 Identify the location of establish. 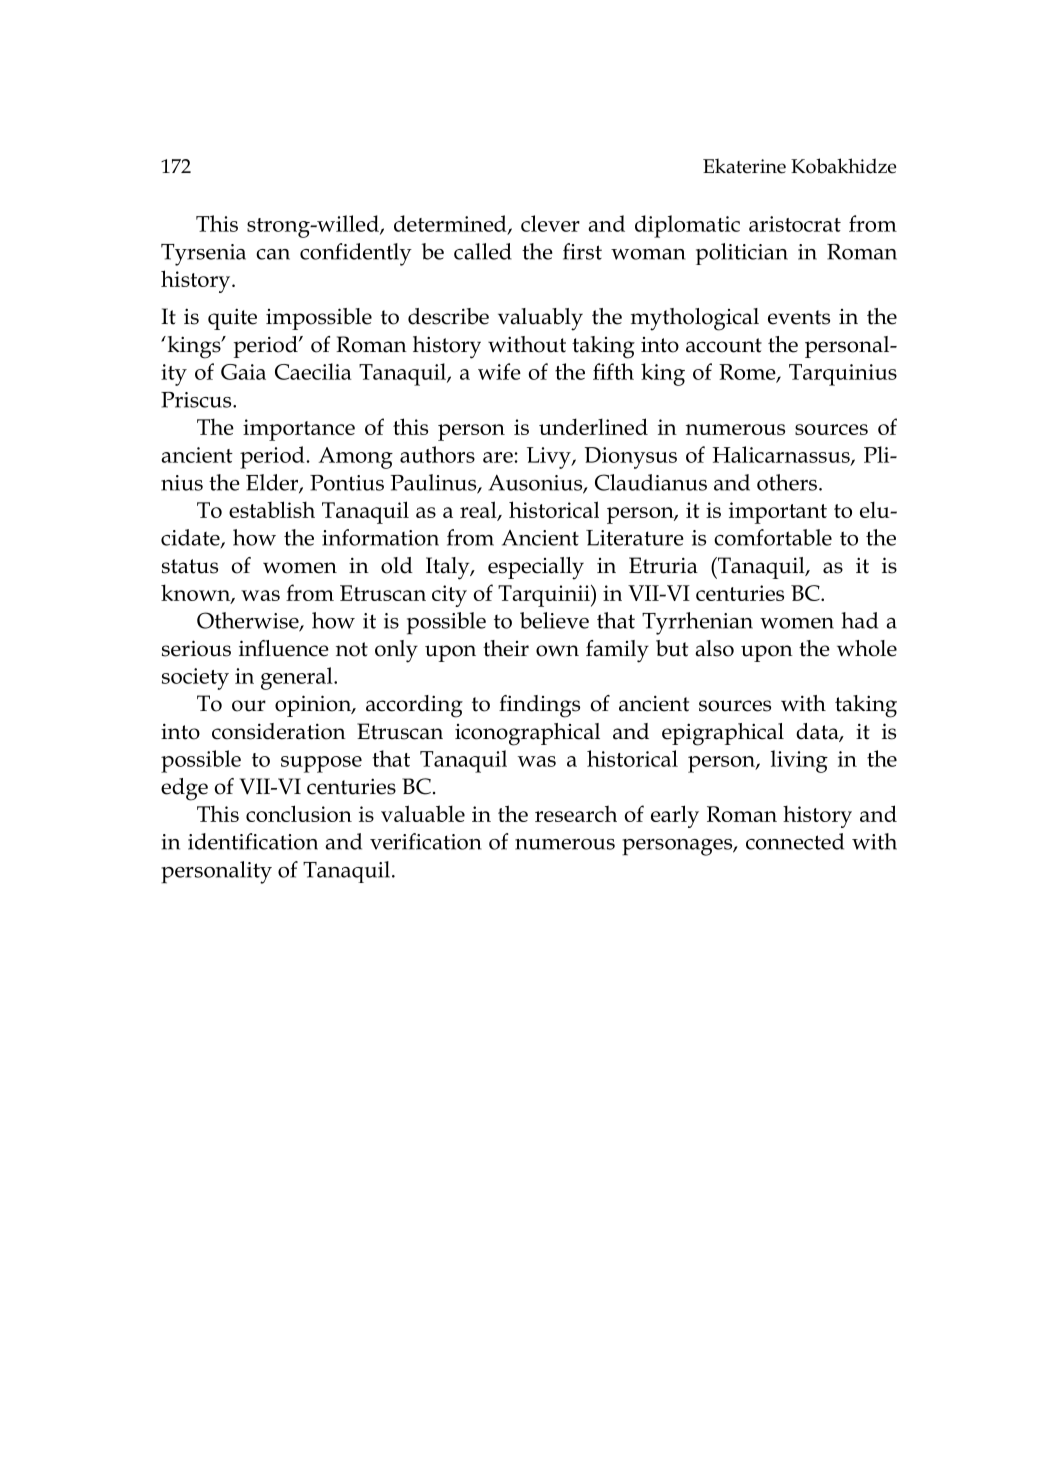
(272, 509).
